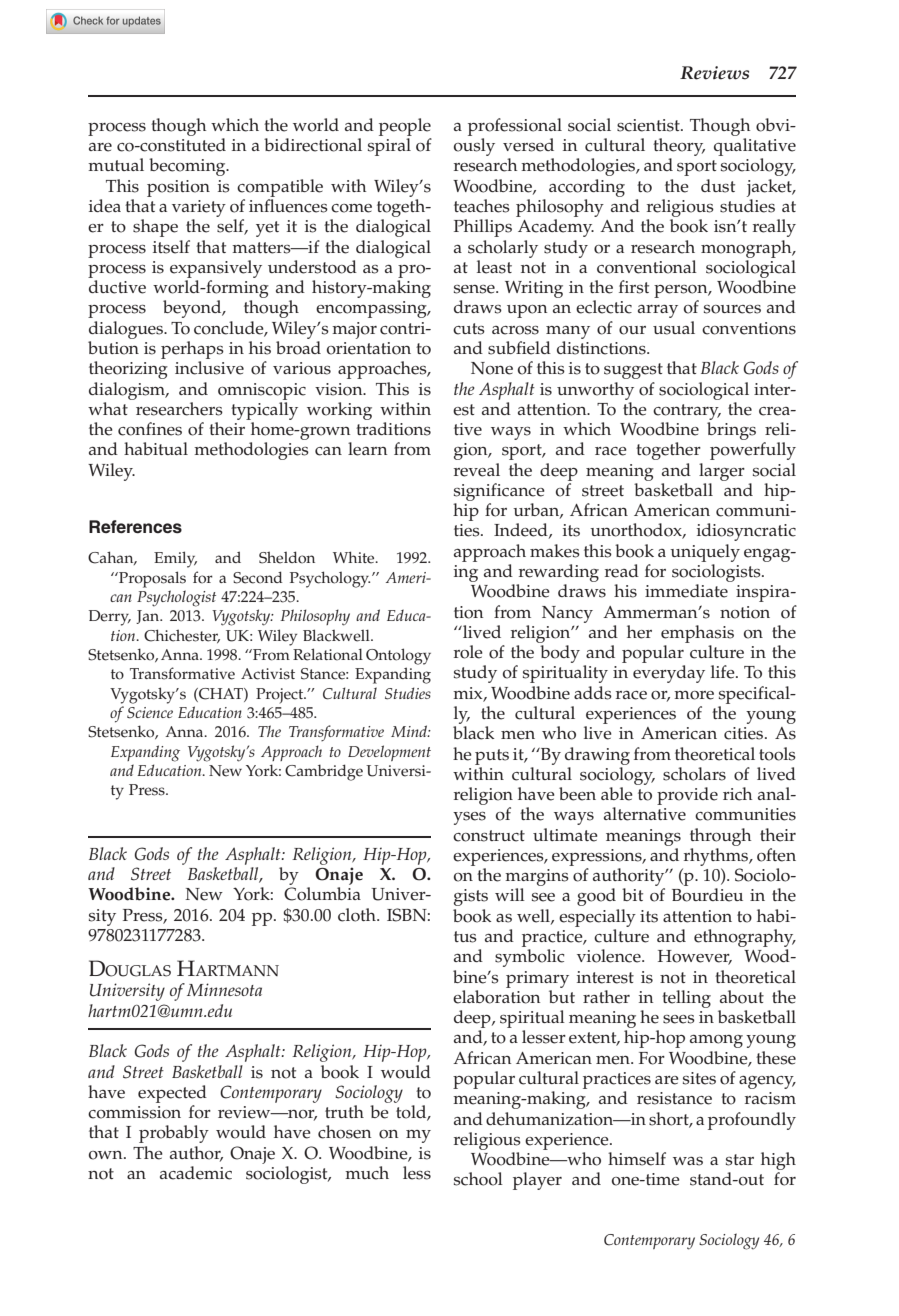 Image resolution: width=899 pixels, height=1316 pixels. What do you see at coordinates (149, 617) in the screenshot?
I see `Jan` at bounding box center [149, 617].
